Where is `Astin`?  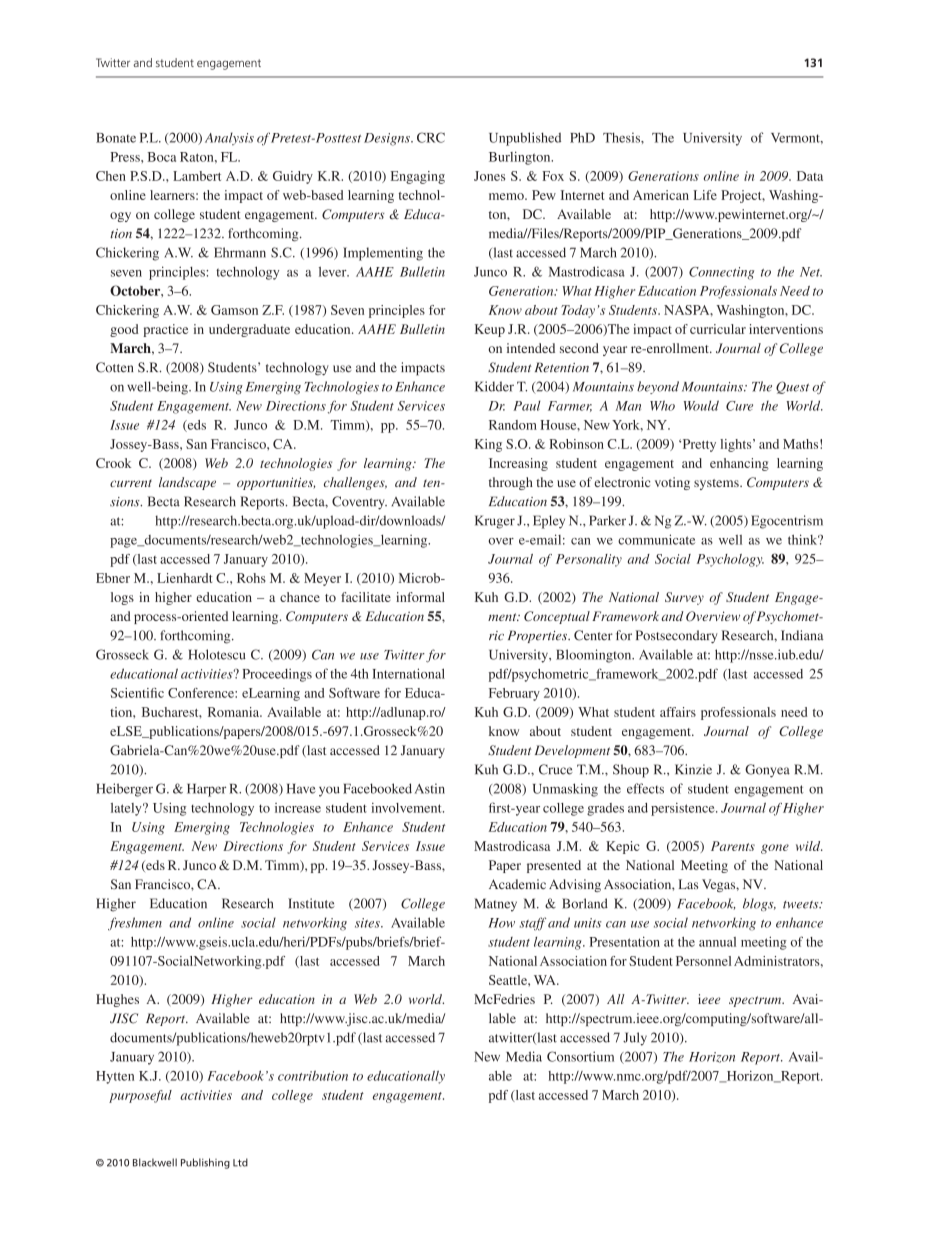 Astin is located at coordinates (430, 788).
